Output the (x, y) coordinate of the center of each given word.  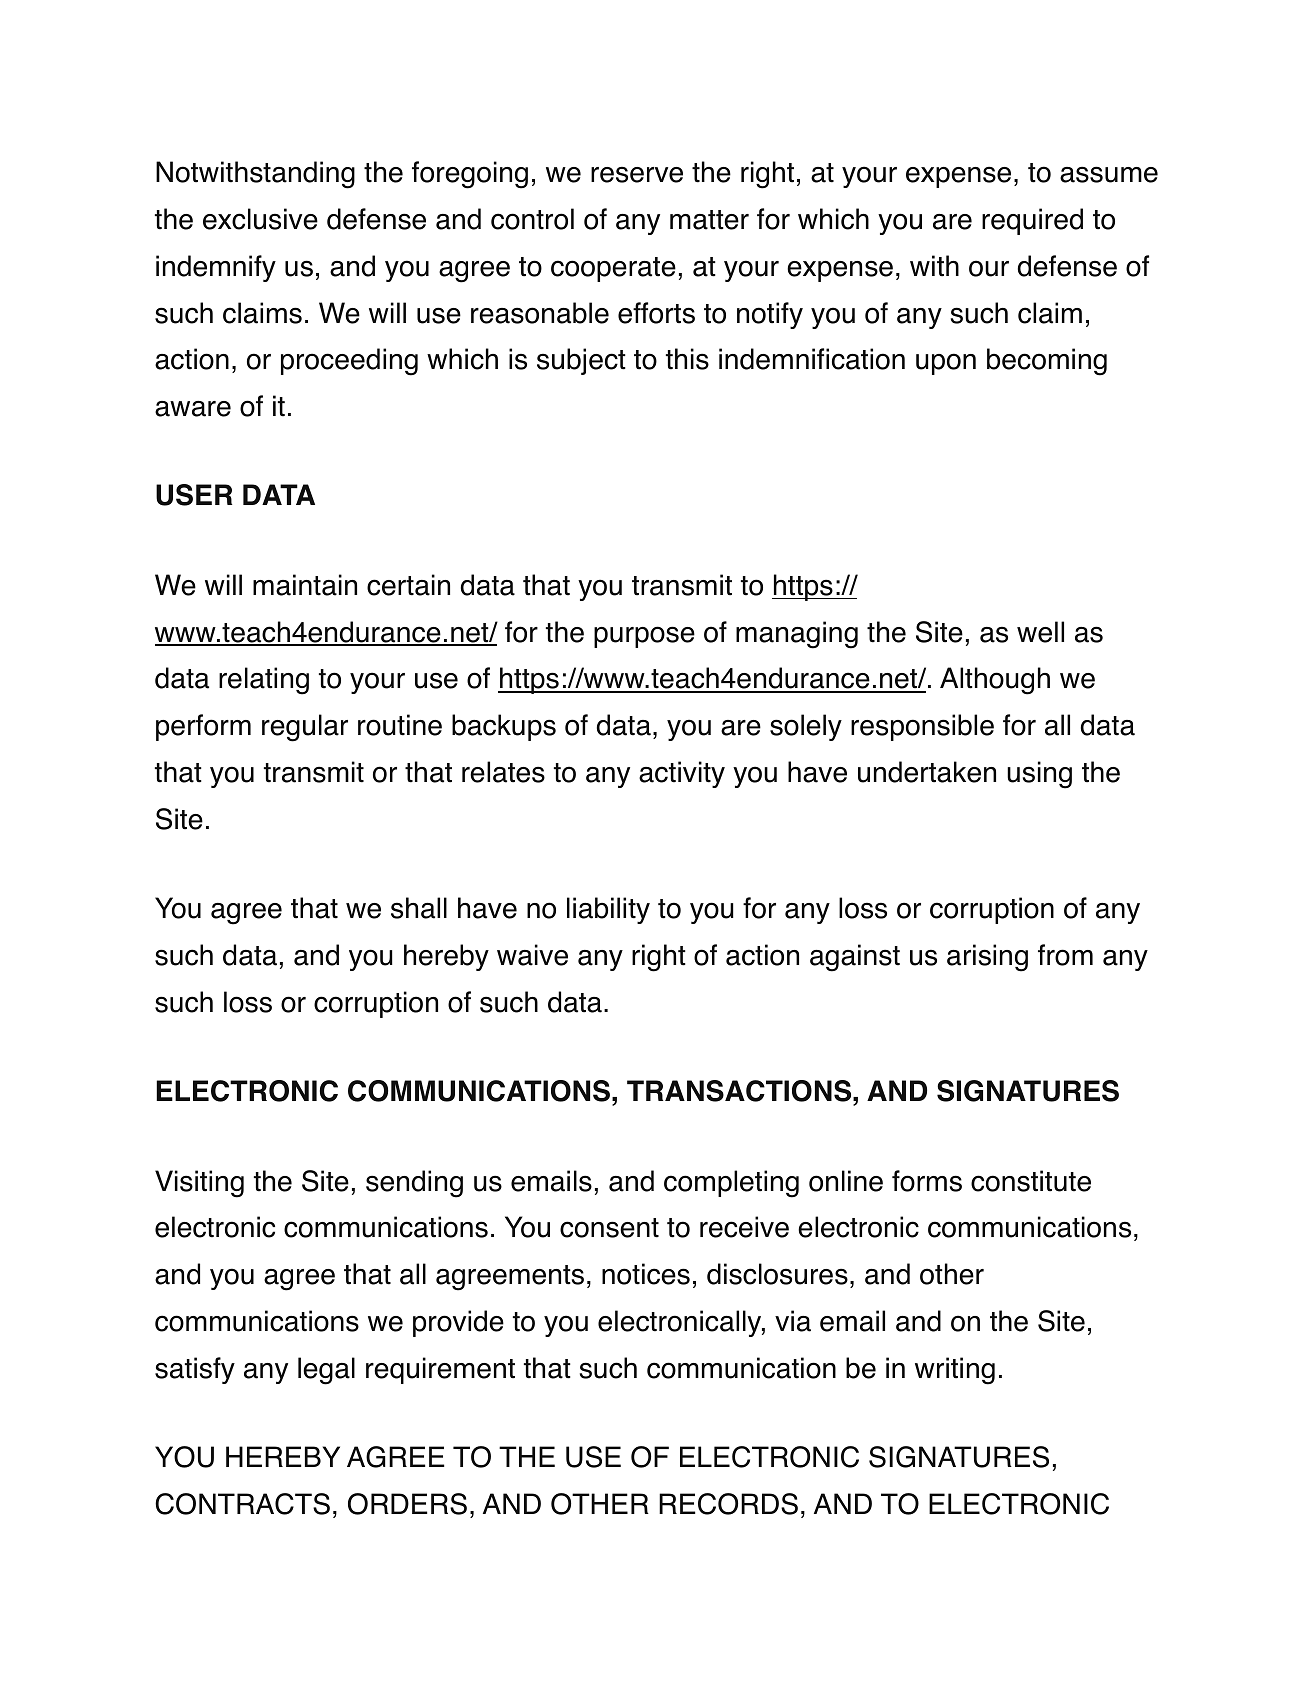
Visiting (199, 1184)
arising (987, 958)
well (1040, 632)
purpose (644, 637)
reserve (637, 175)
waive (532, 955)
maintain (305, 585)
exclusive (260, 219)
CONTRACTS (242, 1504)
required (1032, 221)
